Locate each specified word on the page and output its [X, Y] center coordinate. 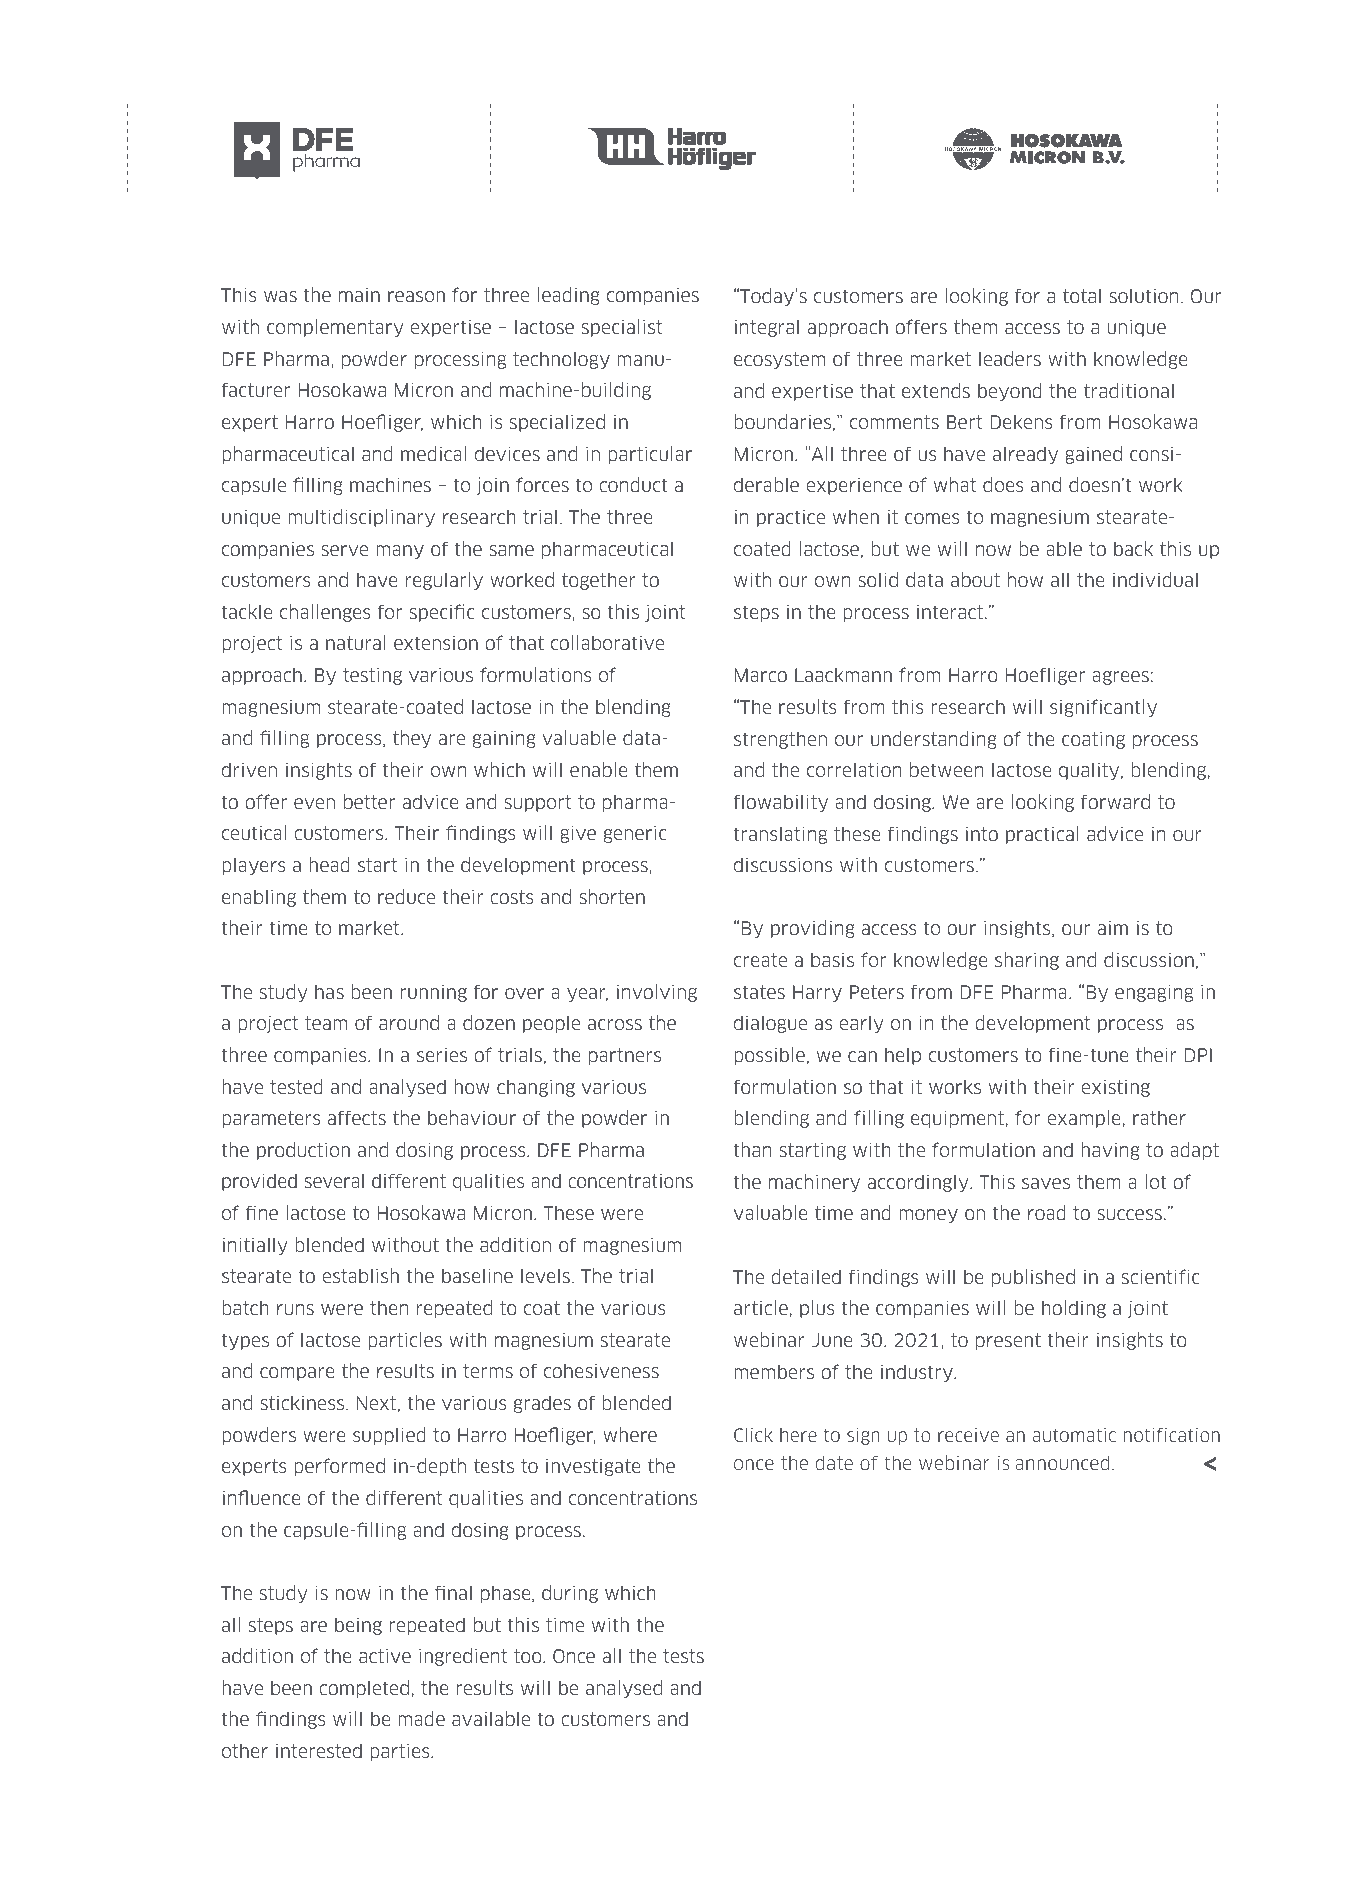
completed [364, 1689]
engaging [1154, 993]
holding [1074, 1309]
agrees [1120, 678]
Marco [761, 675]
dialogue [770, 1024]
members [774, 1371]
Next [376, 1403]
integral [767, 328]
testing [372, 676]
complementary [335, 328]
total [1082, 295]
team [326, 1023]
